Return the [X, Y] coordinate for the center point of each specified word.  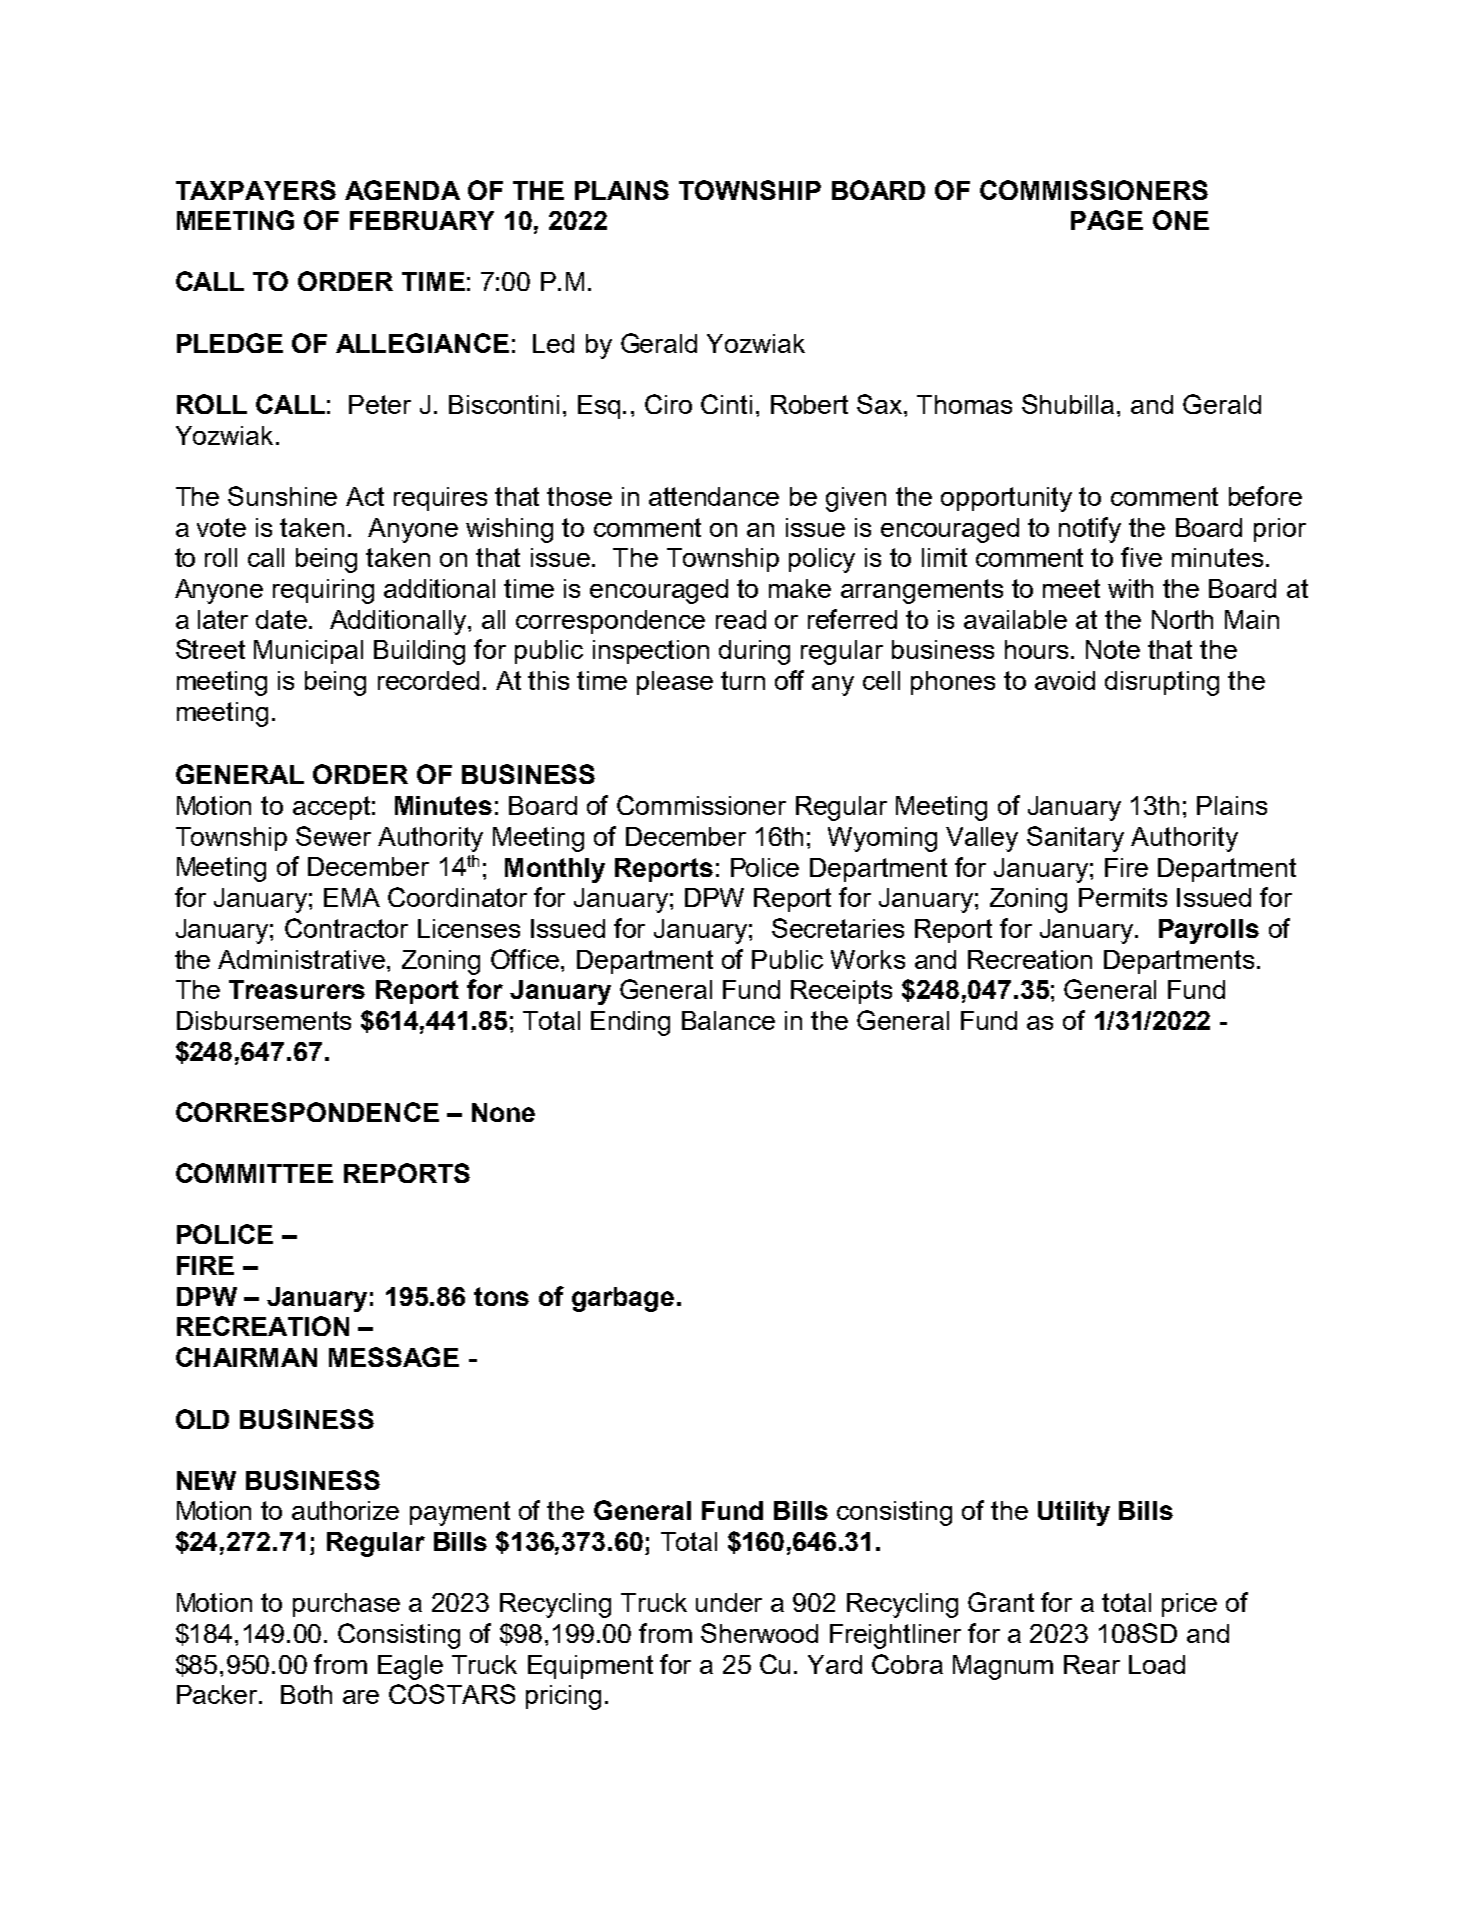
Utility [1074, 1513]
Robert [809, 404]
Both [306, 1694]
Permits [1123, 897]
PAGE [1107, 220]
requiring [323, 591]
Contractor [346, 928]
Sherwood [759, 1633]
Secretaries [838, 928]
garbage [623, 1299]
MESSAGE [394, 1357]
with [1130, 588]
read [741, 619]
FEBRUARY [422, 220]
